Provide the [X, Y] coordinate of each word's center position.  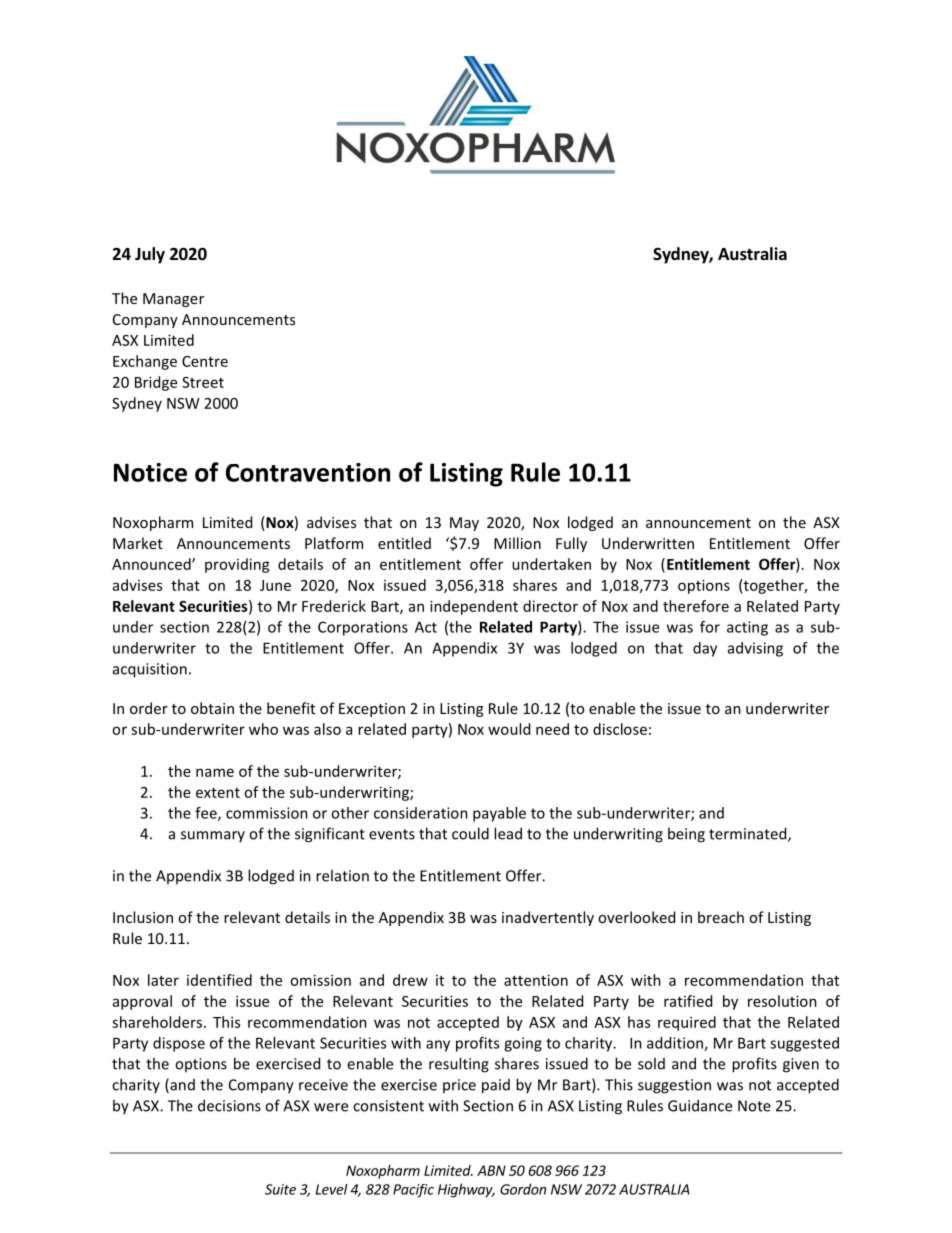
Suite [280, 1189]
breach [721, 917]
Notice [150, 472]
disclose [620, 729]
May [464, 524]
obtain [212, 708]
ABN [491, 1170]
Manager [173, 300]
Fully [571, 544]
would [509, 729]
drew [410, 980]
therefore [696, 606]
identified [219, 980]
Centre [205, 361]
